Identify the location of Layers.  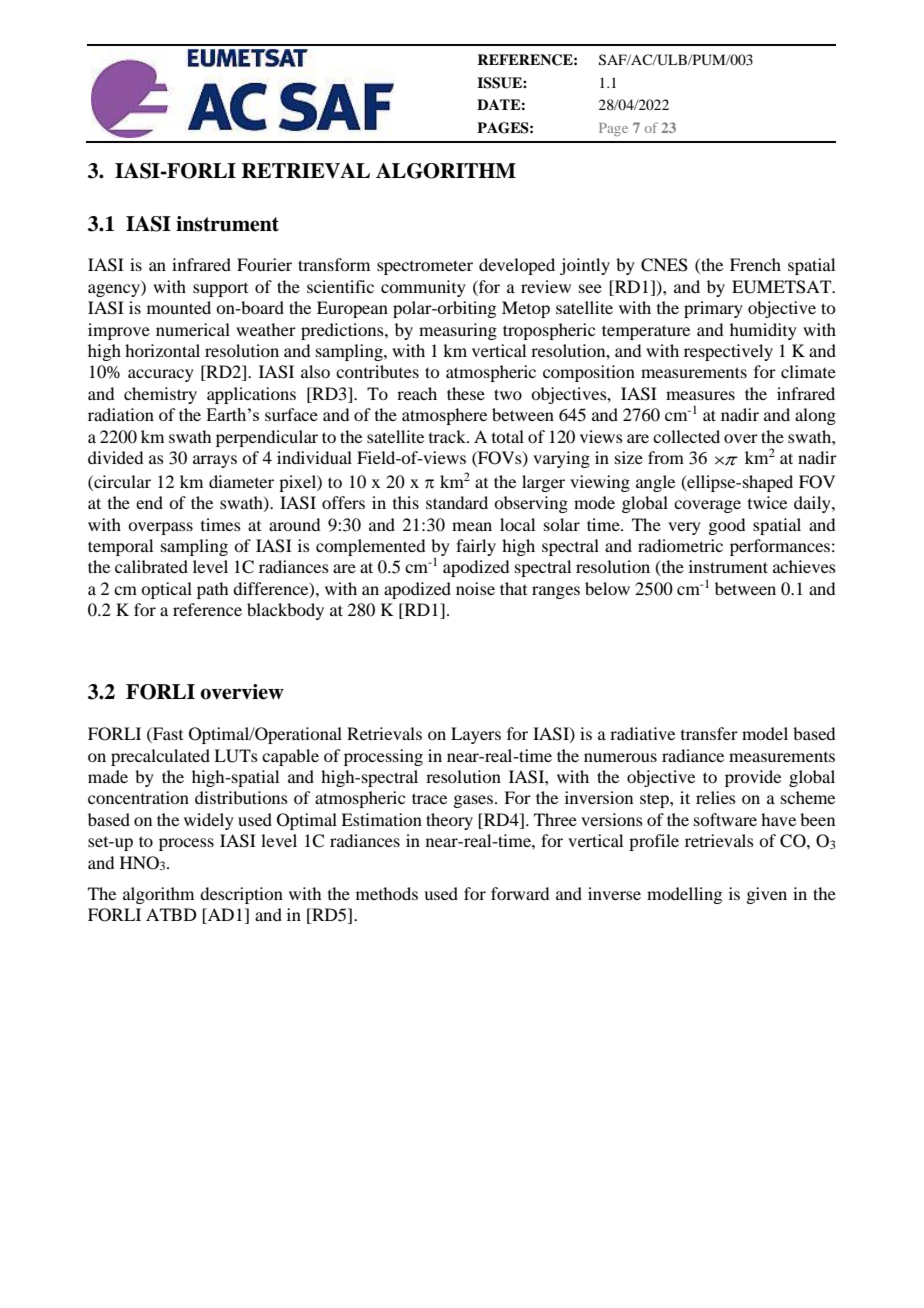
(476, 735).
